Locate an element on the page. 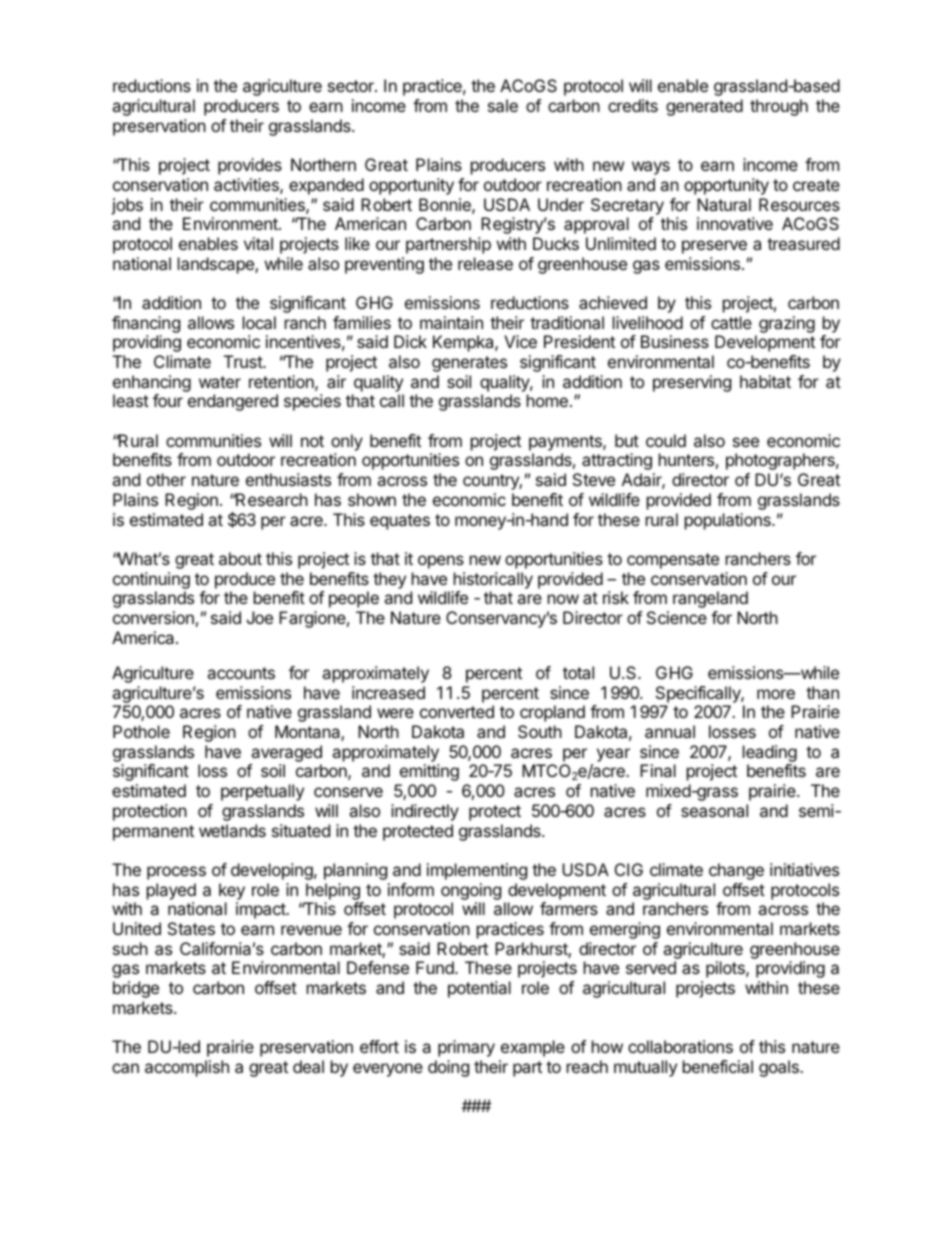 The image size is (952, 1233). primary is located at coordinates (466, 1048).
